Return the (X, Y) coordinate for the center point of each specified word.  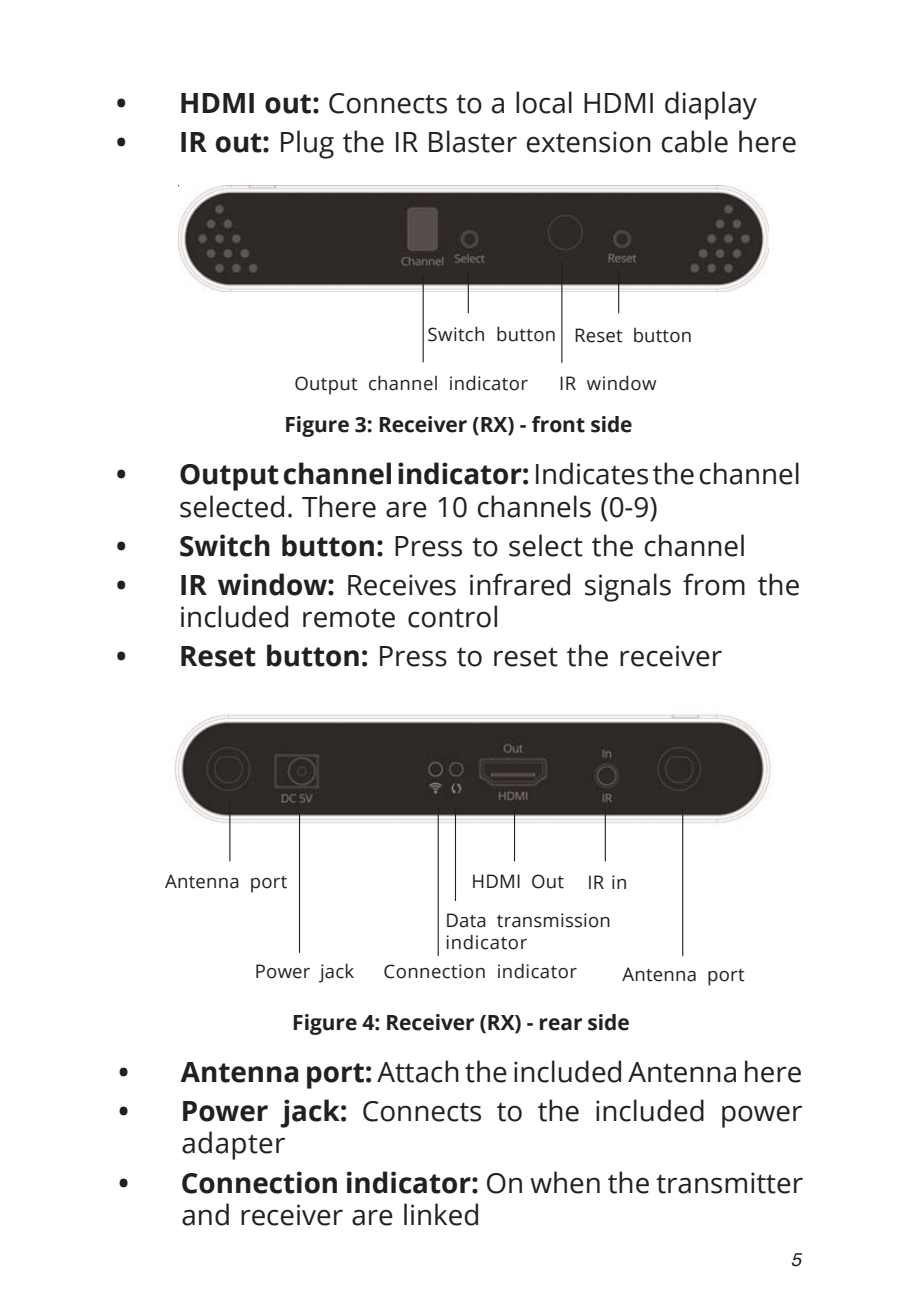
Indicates (592, 473)
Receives (402, 585)
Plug (307, 144)
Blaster (473, 141)
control (452, 616)
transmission (553, 920)
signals (628, 587)
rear (561, 1024)
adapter (233, 1145)
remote (349, 618)
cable (695, 141)
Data (466, 920)
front (558, 424)
